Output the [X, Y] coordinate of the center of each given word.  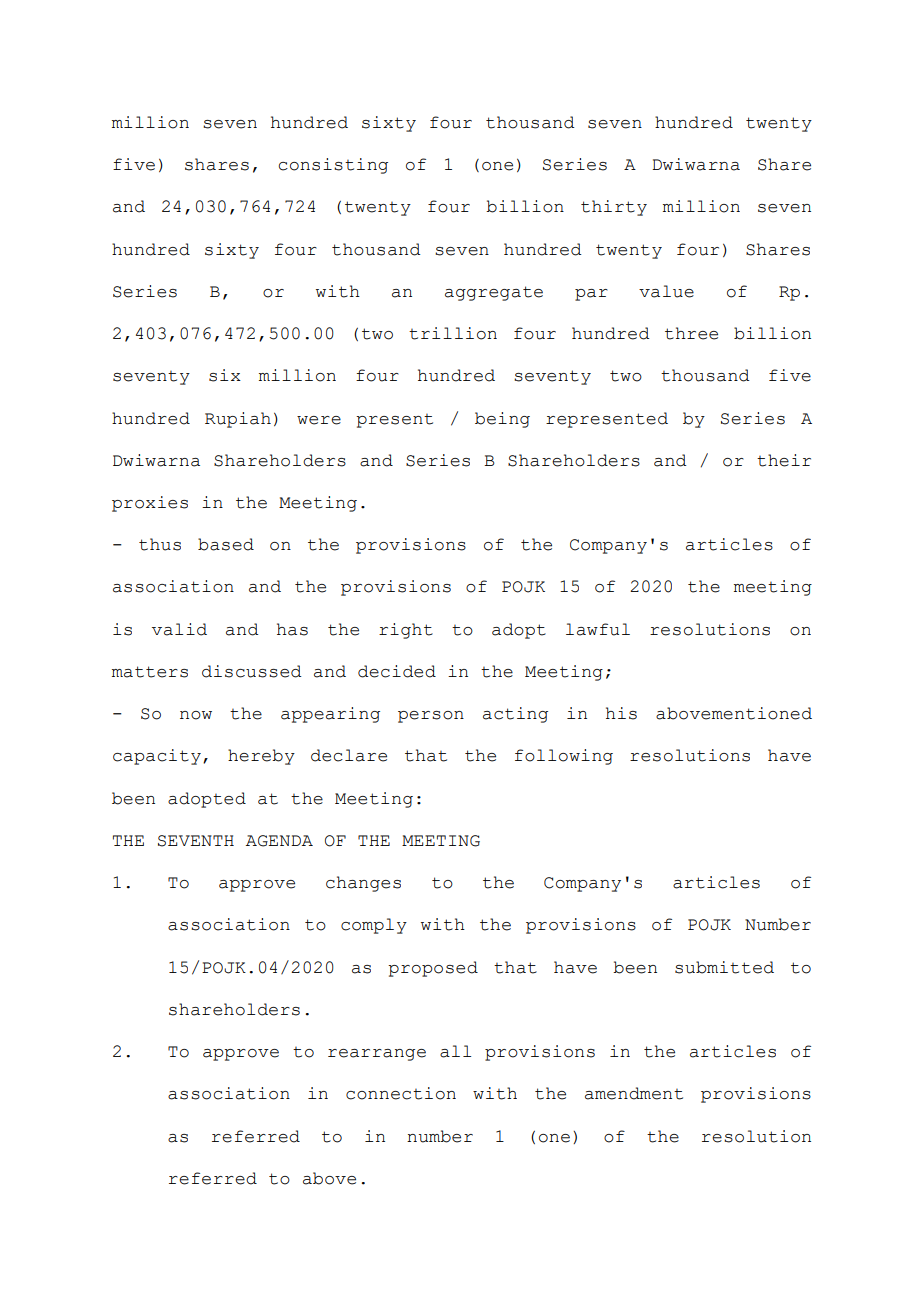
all [455, 1051]
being [502, 420]
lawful [598, 629]
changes [363, 884]
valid [179, 629]
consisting [333, 166]
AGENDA [279, 841]
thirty [614, 208]
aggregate [494, 293]
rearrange [377, 1055]
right [406, 631]
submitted [724, 967]
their [784, 460]
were [319, 420]
